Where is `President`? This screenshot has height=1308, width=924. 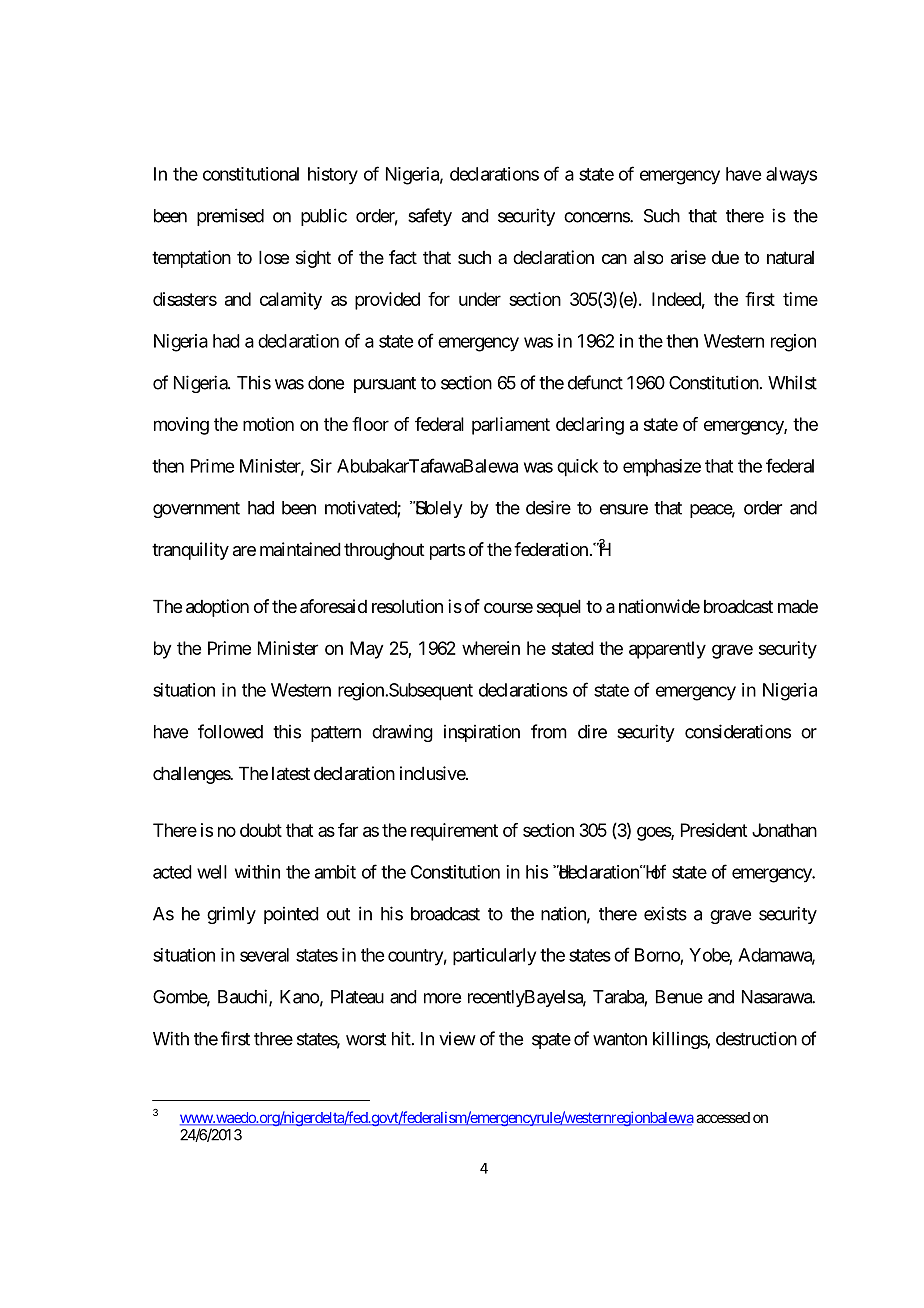 President is located at coordinates (714, 830).
